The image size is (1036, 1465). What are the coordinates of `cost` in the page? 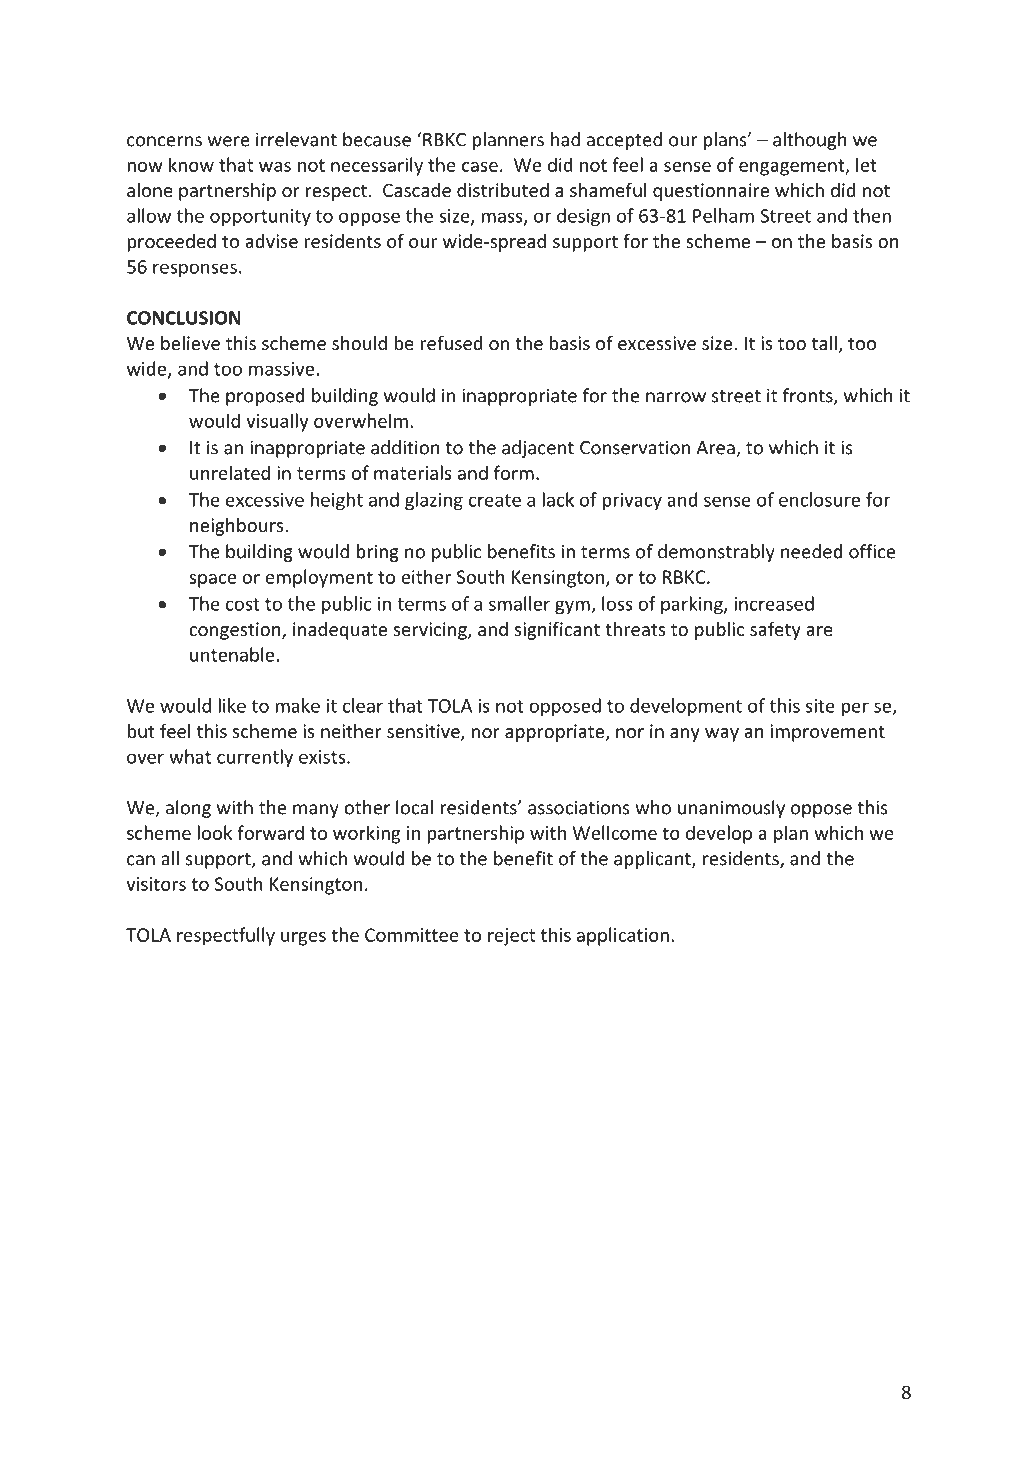 It's located at (243, 604).
